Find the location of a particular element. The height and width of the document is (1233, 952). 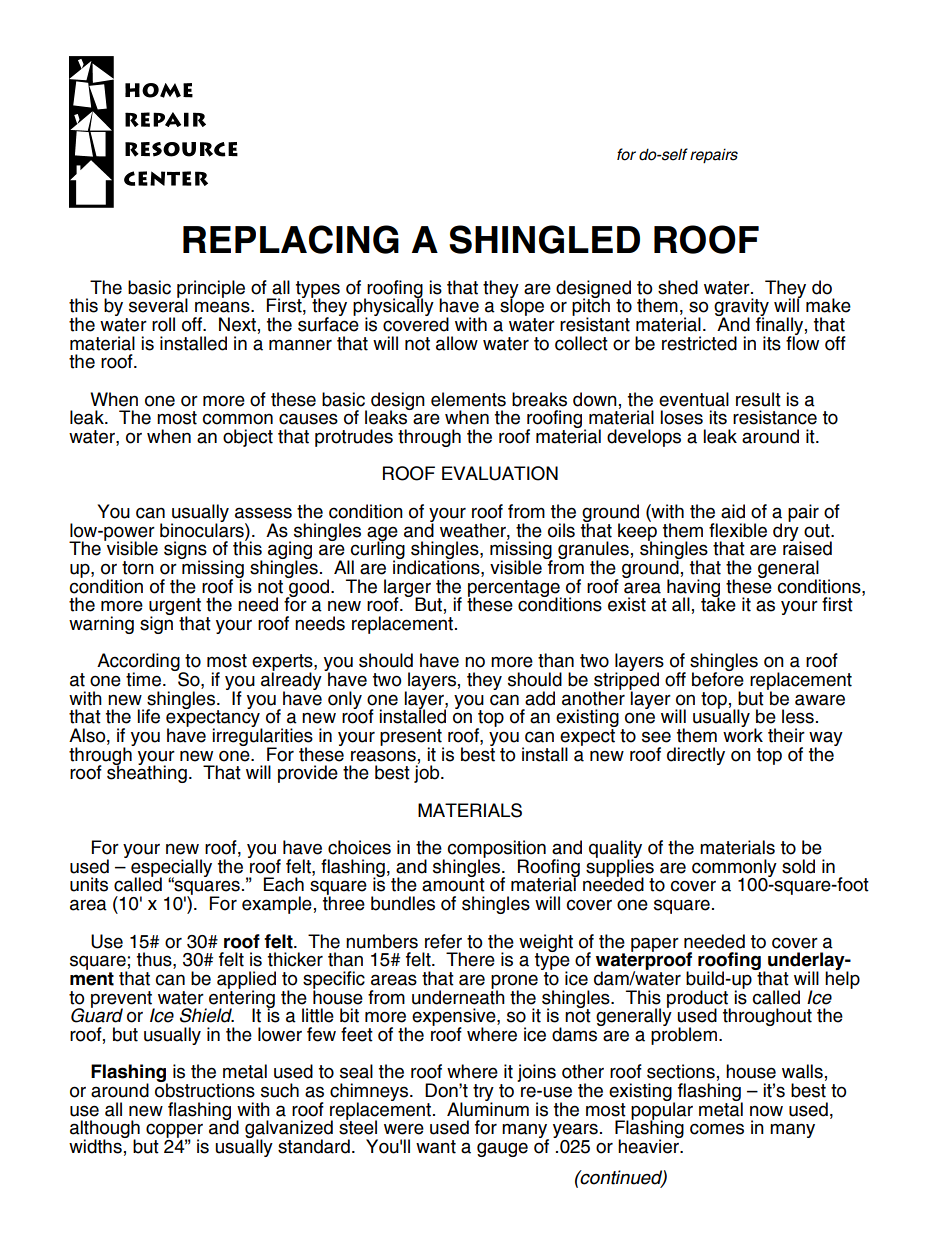

add is located at coordinates (540, 698).
